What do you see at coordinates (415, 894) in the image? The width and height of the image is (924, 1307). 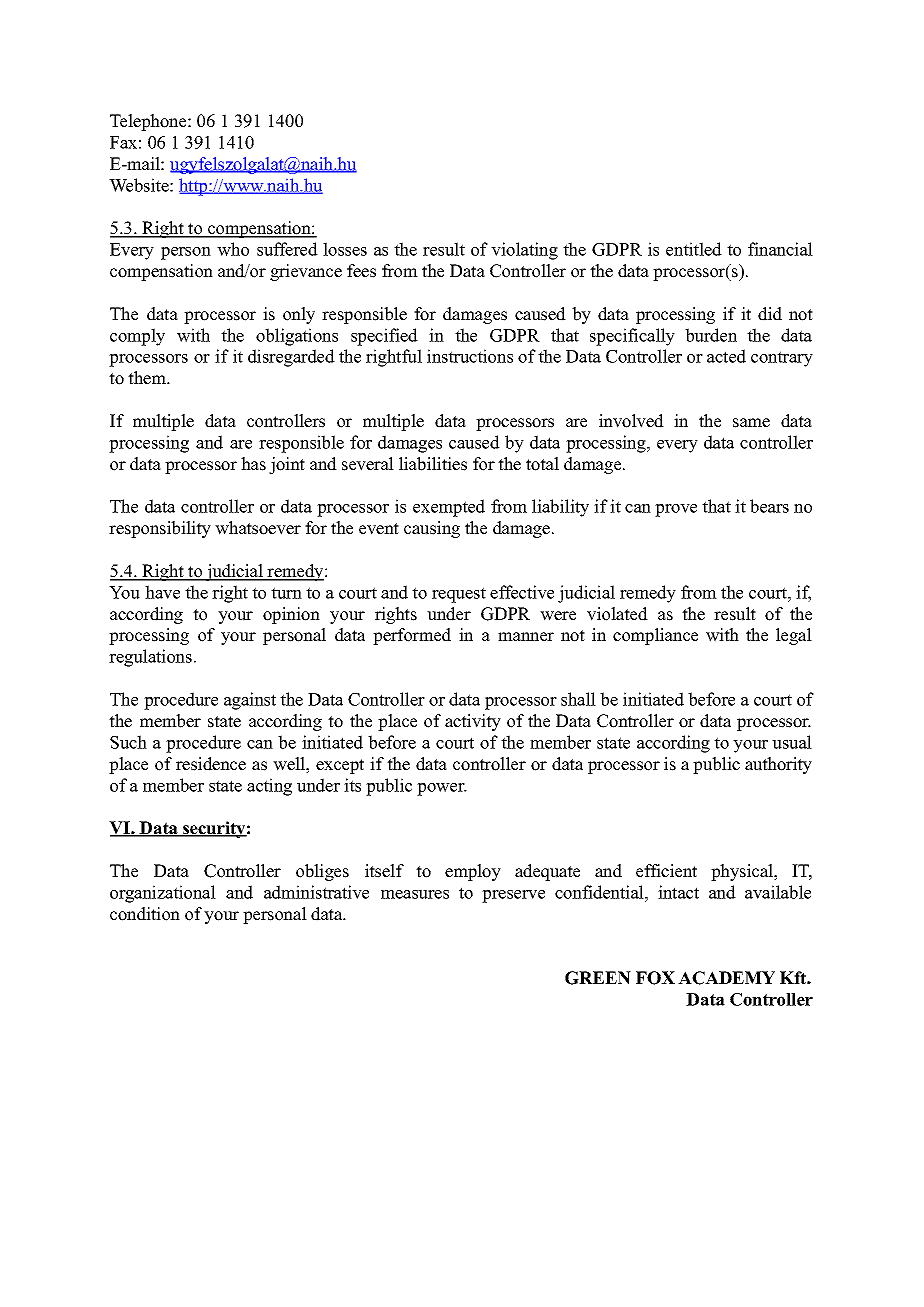 I see `measures` at bounding box center [415, 894].
